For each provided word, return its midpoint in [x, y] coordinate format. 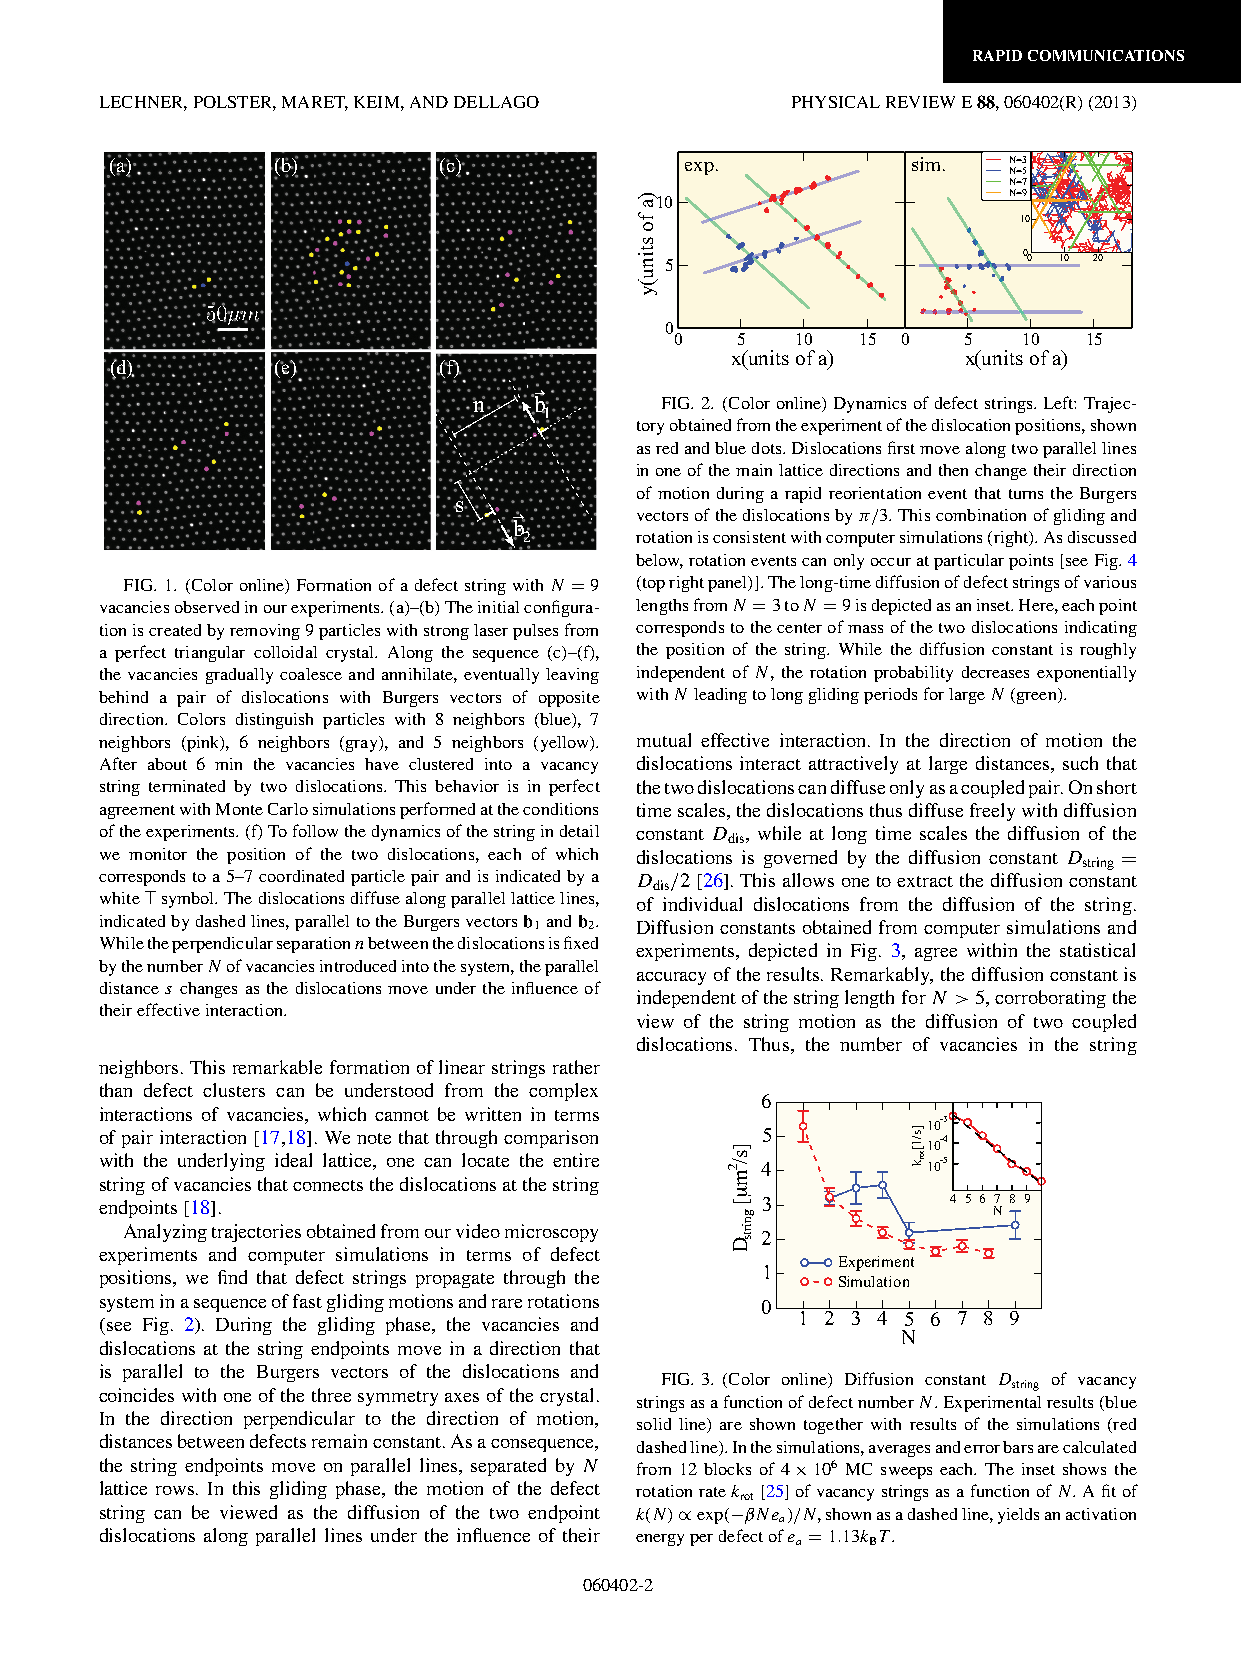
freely [992, 812]
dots [768, 448]
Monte [239, 809]
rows [176, 1490]
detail [579, 831]
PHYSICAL [836, 102]
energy [660, 1540]
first [901, 447]
